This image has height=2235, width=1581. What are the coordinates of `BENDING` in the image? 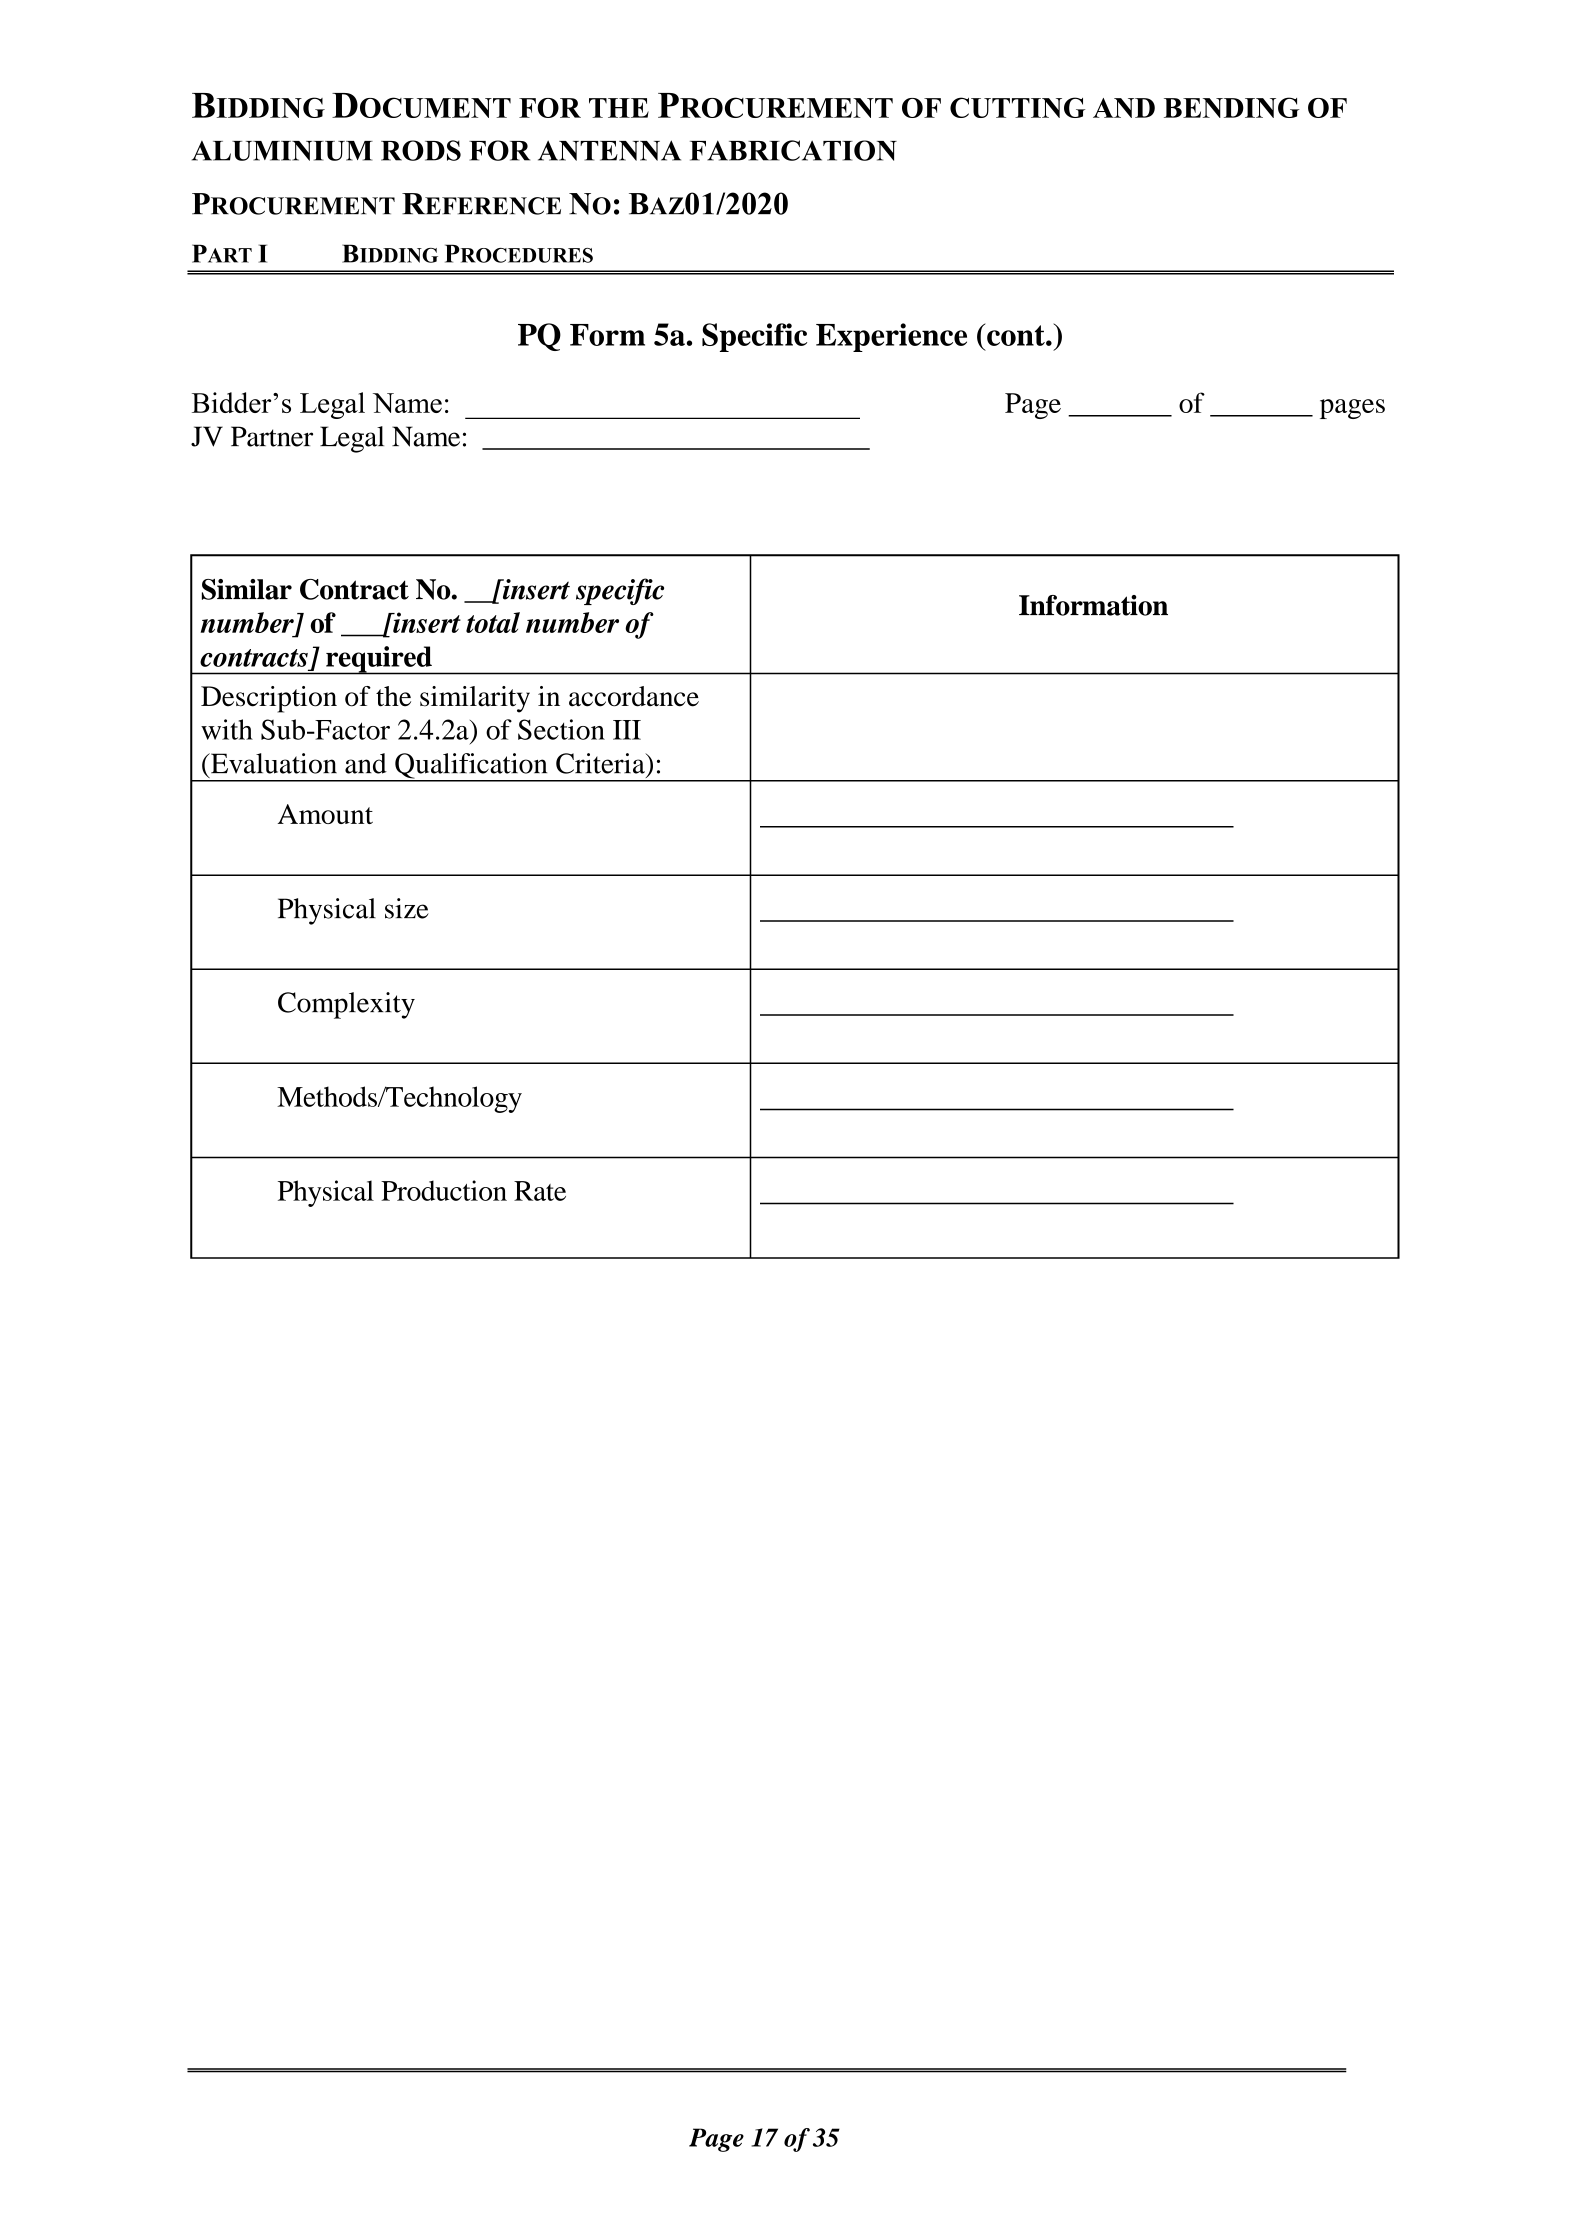 It's located at (1232, 107).
